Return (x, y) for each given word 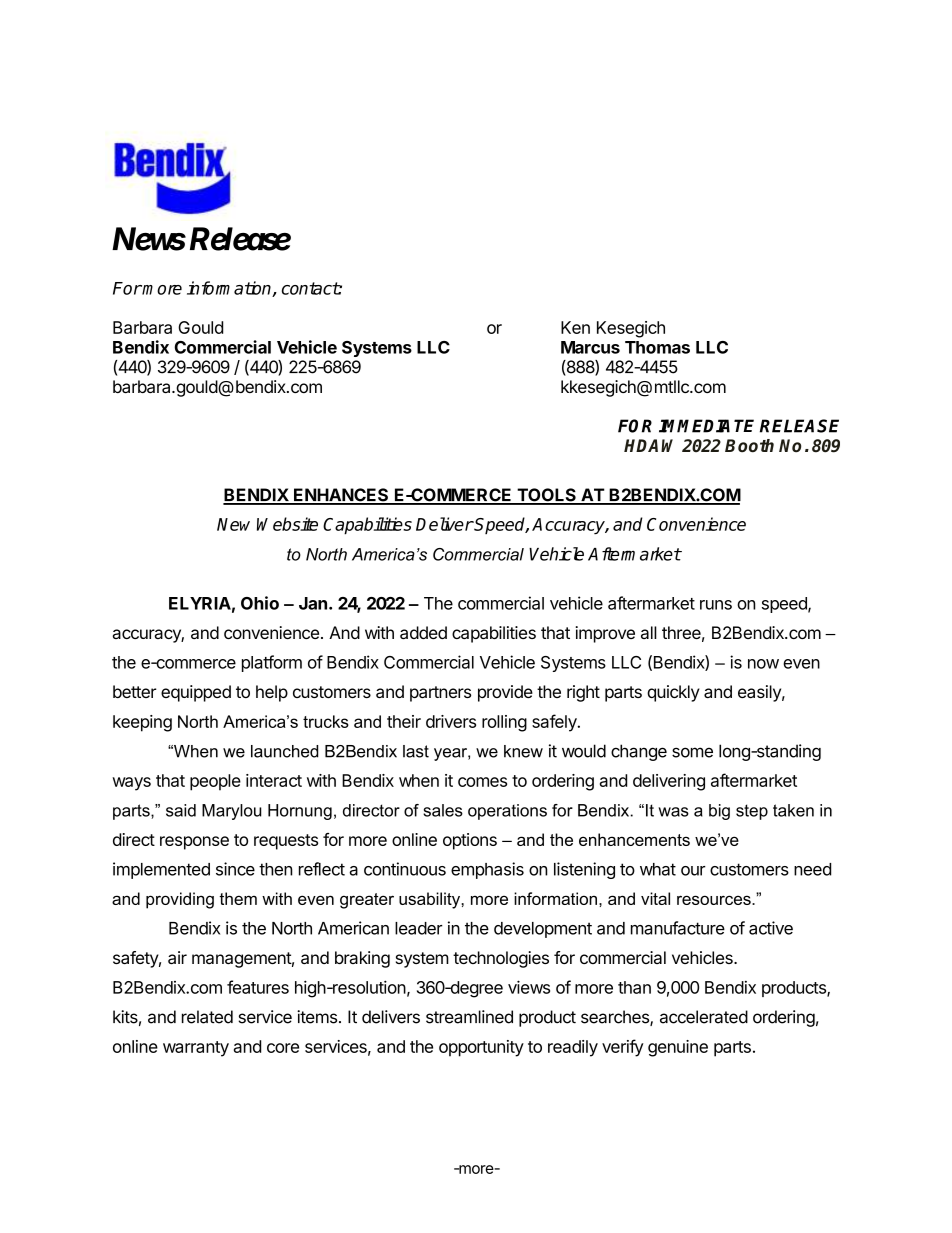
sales (443, 810)
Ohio (260, 603)
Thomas (657, 347)
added (423, 632)
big (719, 812)
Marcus (590, 347)
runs (716, 605)
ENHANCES (341, 496)
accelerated (704, 1017)
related (207, 1017)
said (181, 810)
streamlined (469, 1017)
